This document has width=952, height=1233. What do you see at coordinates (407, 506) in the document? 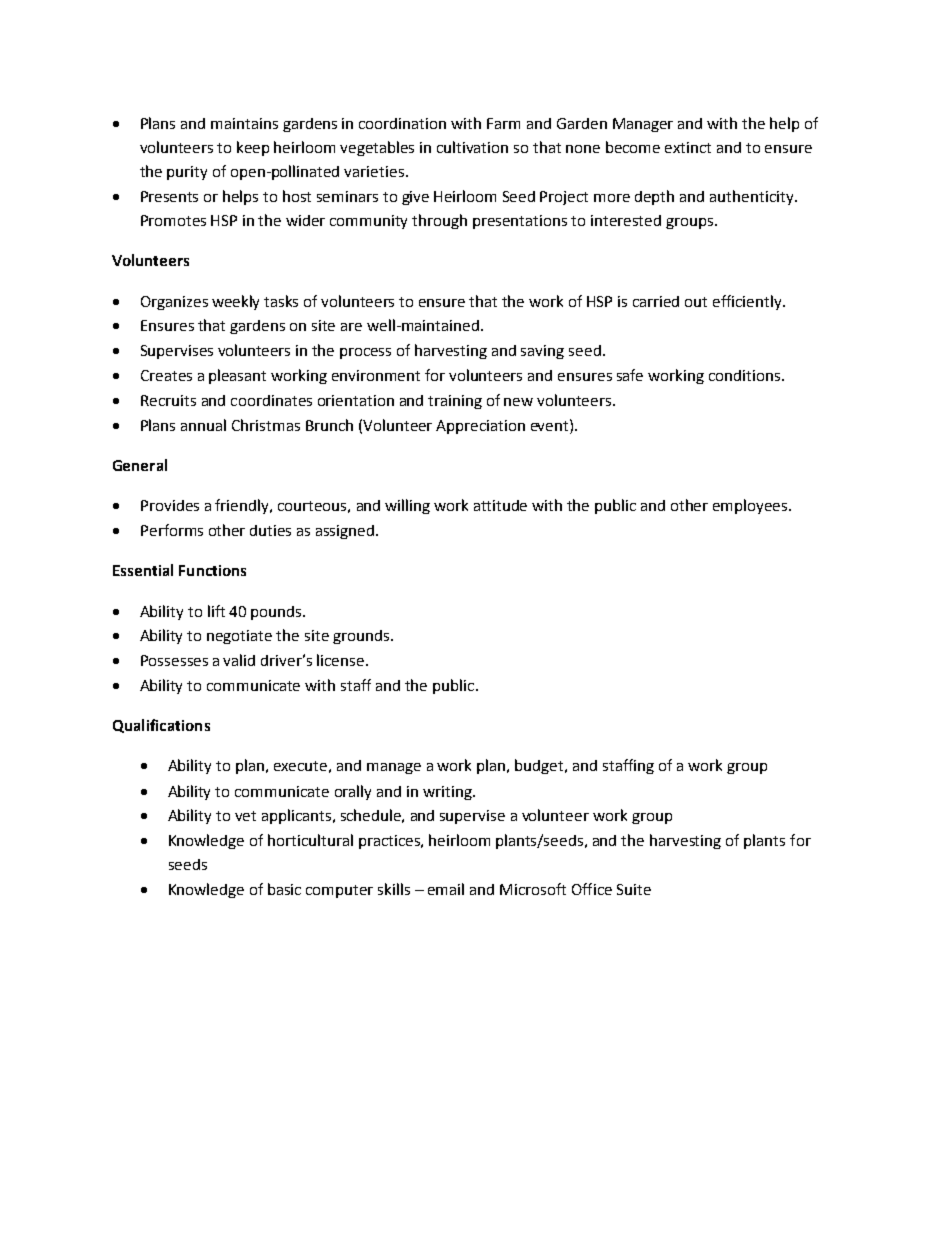
I see `willing` at bounding box center [407, 506].
